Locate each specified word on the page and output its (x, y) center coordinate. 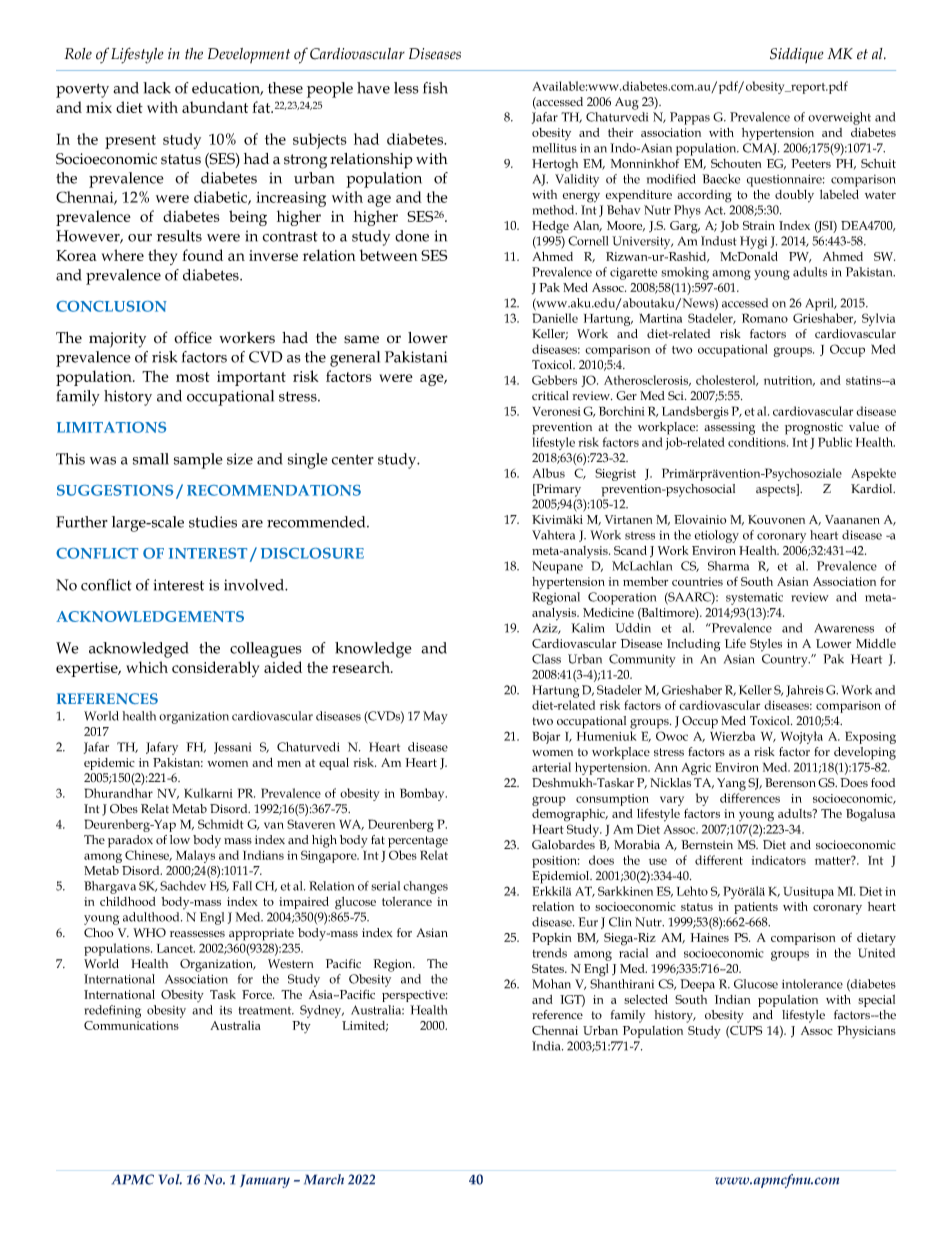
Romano (765, 318)
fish (435, 88)
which (147, 667)
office (193, 337)
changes (425, 887)
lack (157, 88)
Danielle (555, 318)
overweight (839, 118)
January (265, 1181)
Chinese (148, 855)
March (324, 1179)
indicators (778, 860)
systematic (754, 599)
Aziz (546, 629)
